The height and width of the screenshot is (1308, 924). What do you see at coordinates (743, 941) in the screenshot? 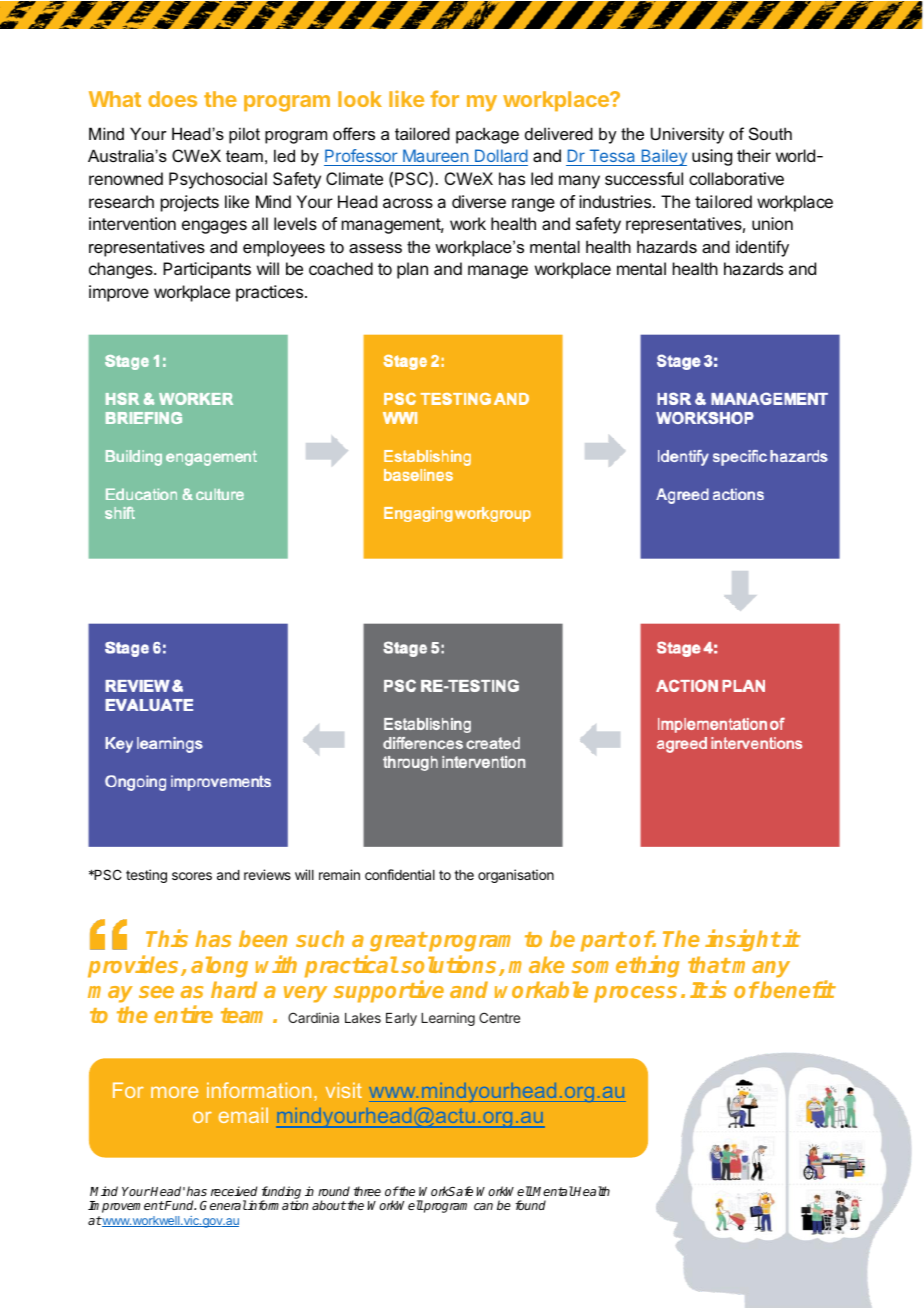
I see `insight` at bounding box center [743, 941].
